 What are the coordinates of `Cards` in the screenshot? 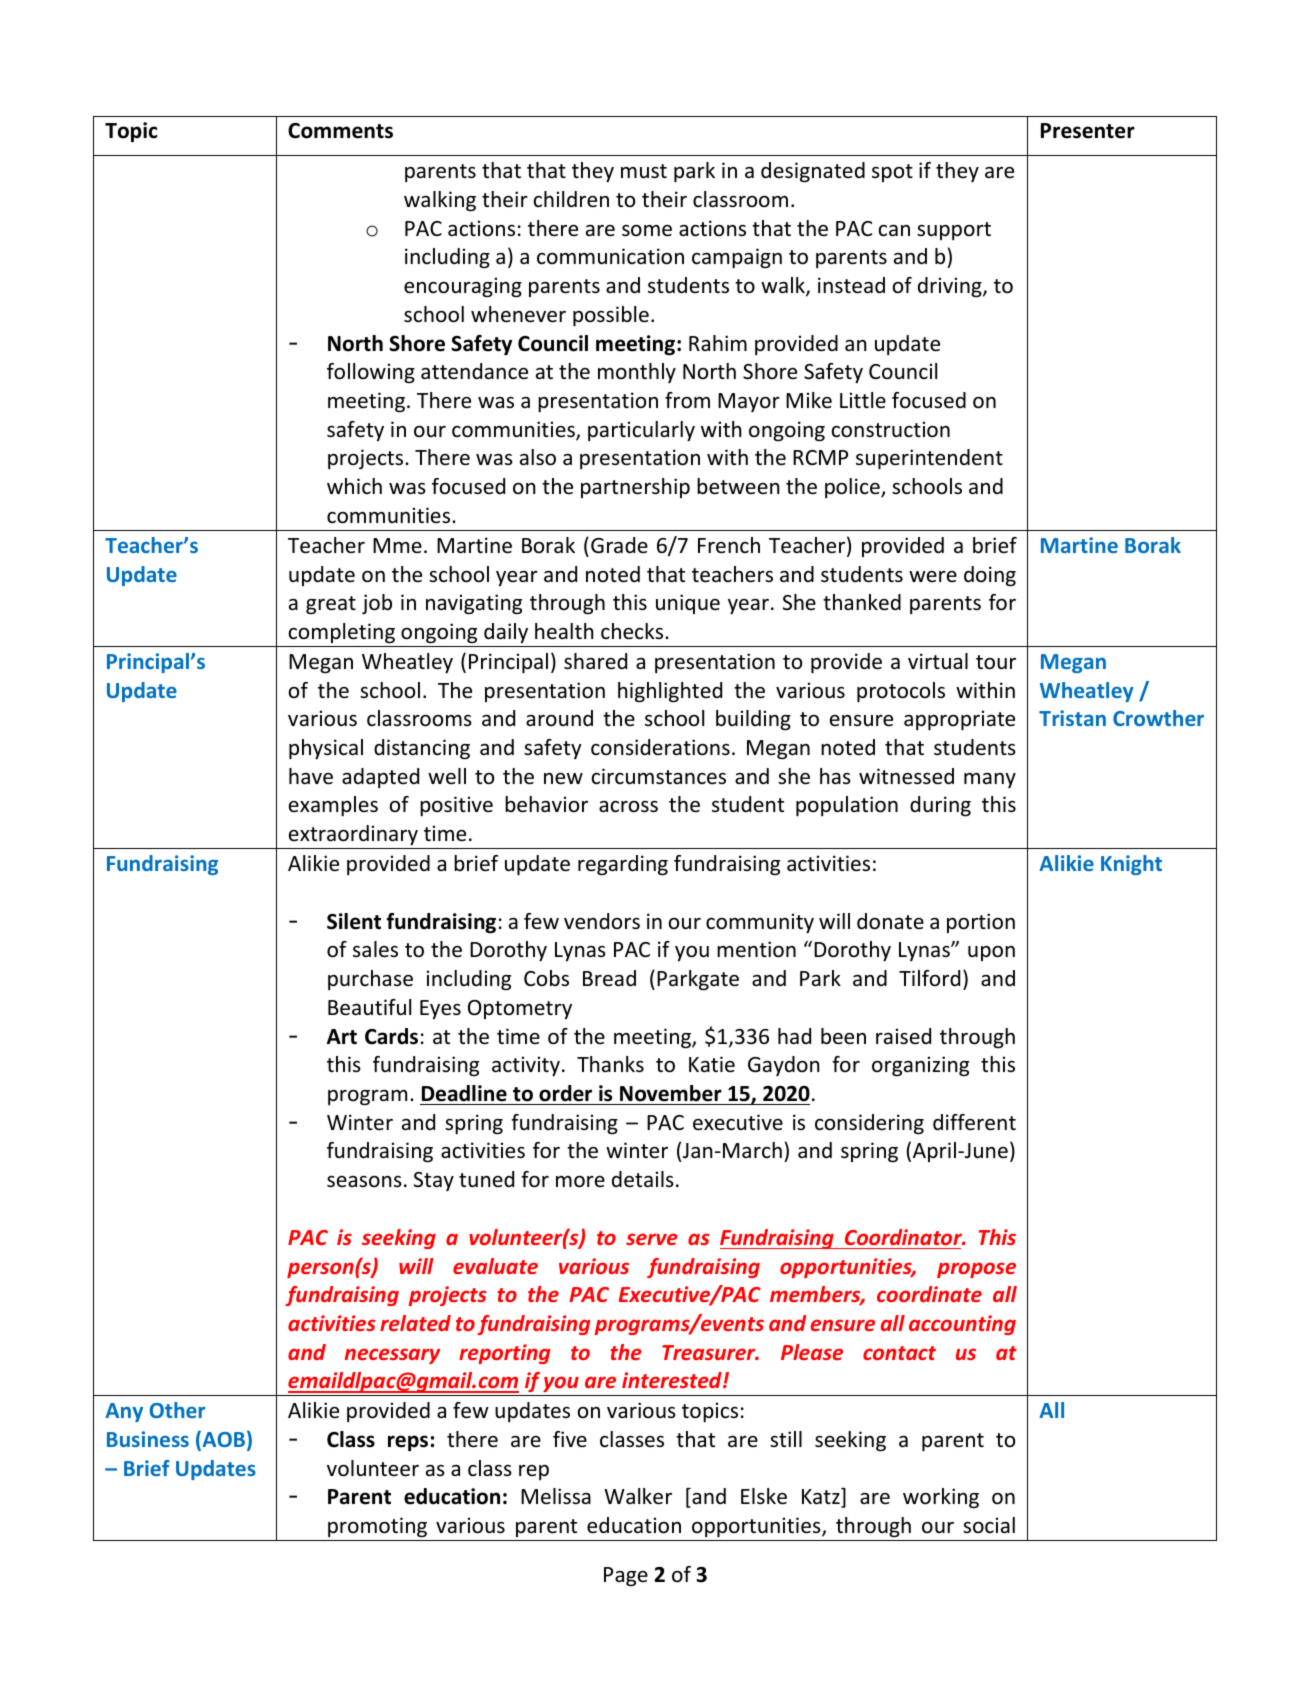 It's located at (391, 1036).
